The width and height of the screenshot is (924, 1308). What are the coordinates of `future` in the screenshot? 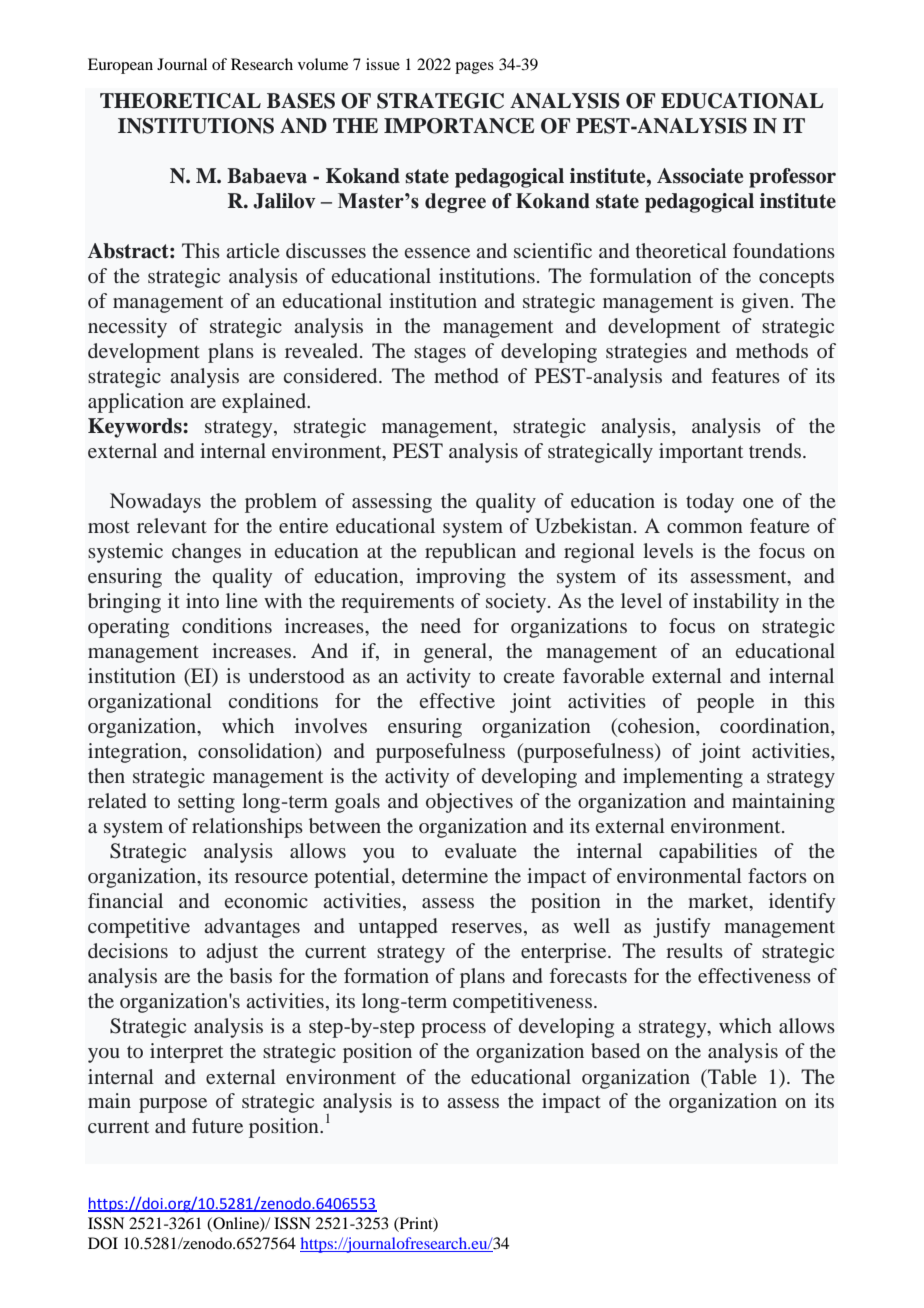 It's located at (217, 1125).
